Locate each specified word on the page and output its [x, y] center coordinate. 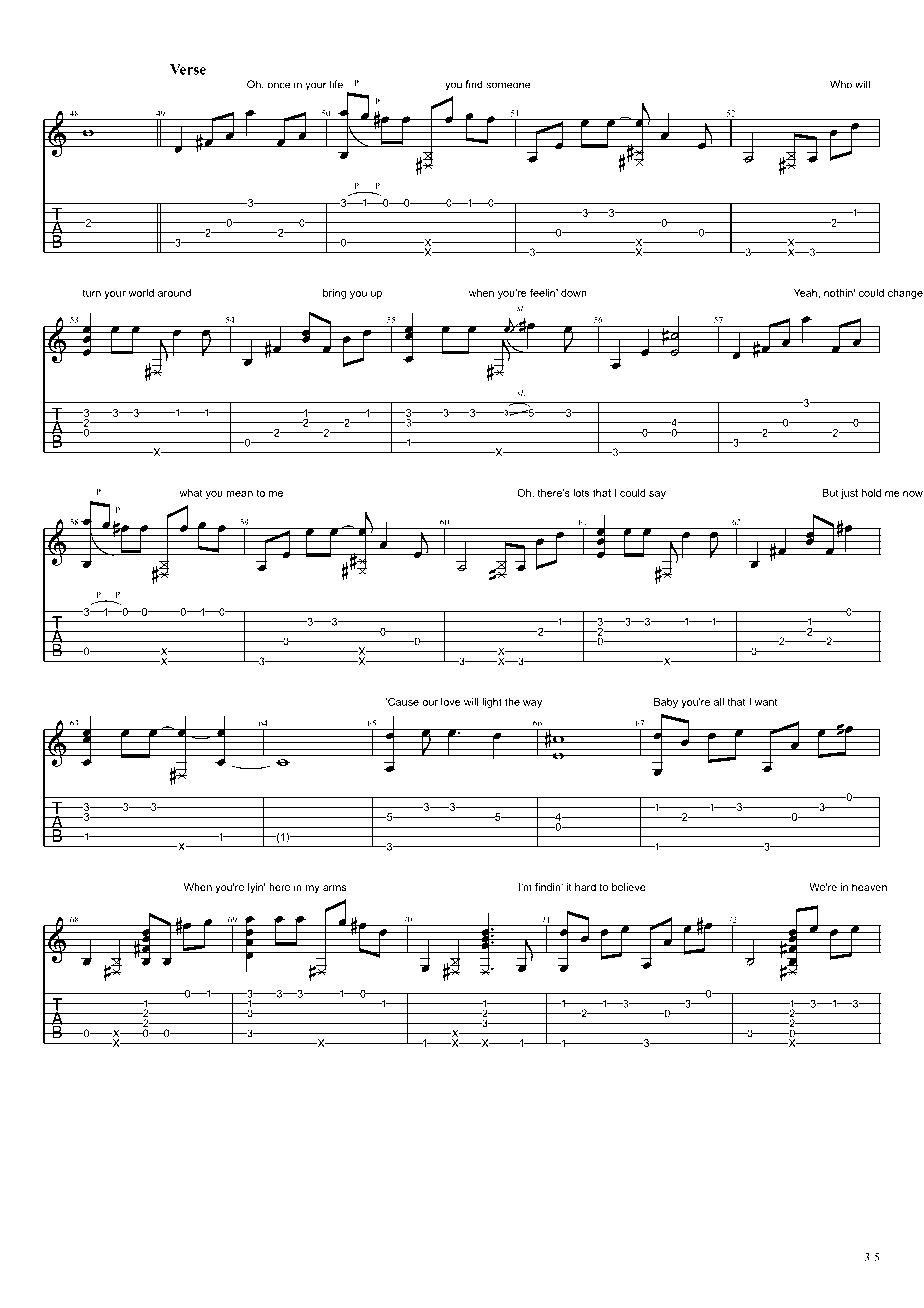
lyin [257, 888]
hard [585, 887]
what [191, 493]
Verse [188, 69]
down [574, 293]
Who [841, 84]
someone [508, 85]
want [766, 702]
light [492, 703]
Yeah [806, 293]
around [174, 293]
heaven [869, 887]
